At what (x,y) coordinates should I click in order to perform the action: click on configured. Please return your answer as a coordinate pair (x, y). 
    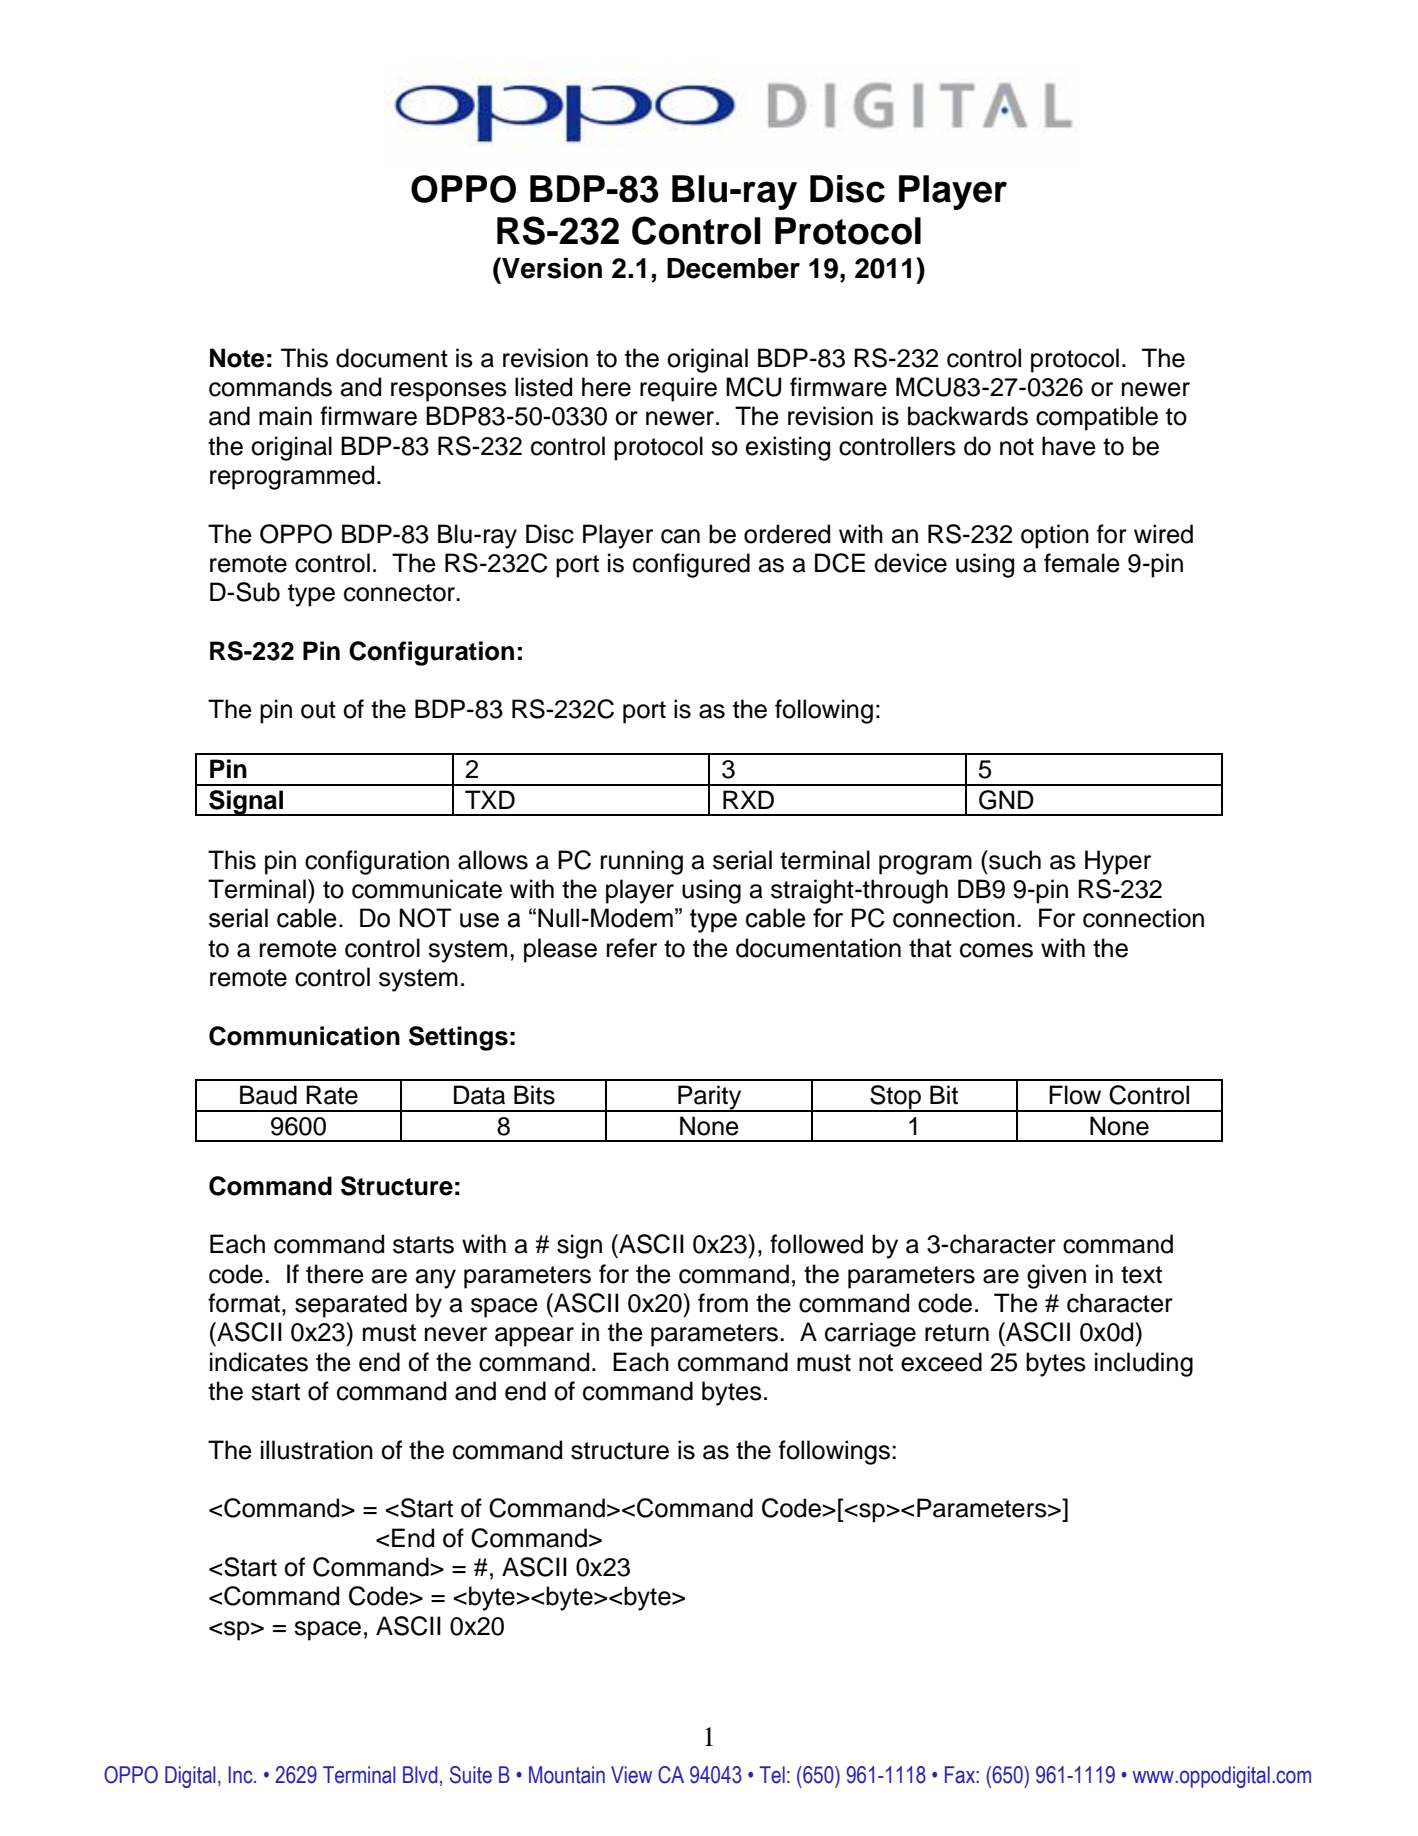
    Looking at the image, I should click on (691, 565).
